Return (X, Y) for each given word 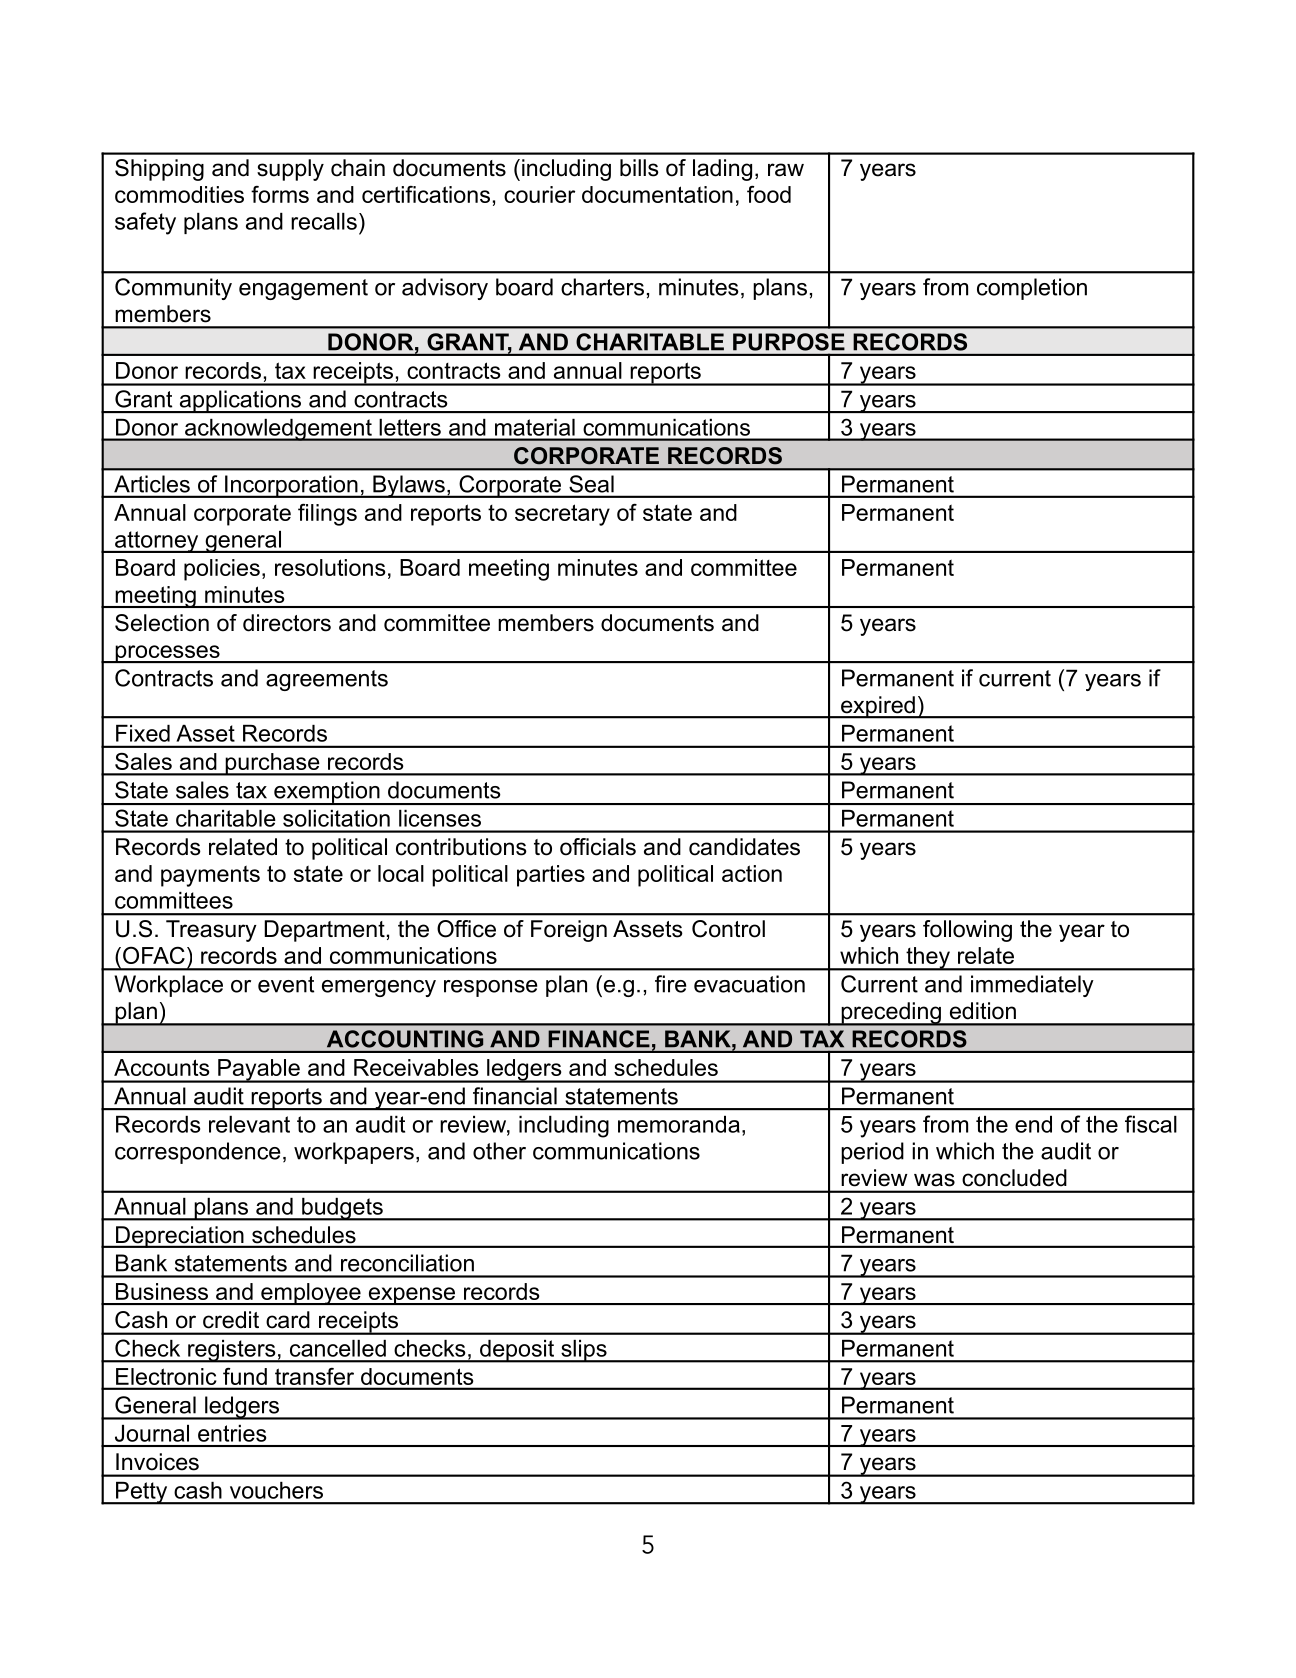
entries (232, 1433)
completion (1032, 289)
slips (584, 1351)
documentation (657, 194)
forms (280, 194)
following (967, 931)
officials (598, 847)
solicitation (336, 818)
